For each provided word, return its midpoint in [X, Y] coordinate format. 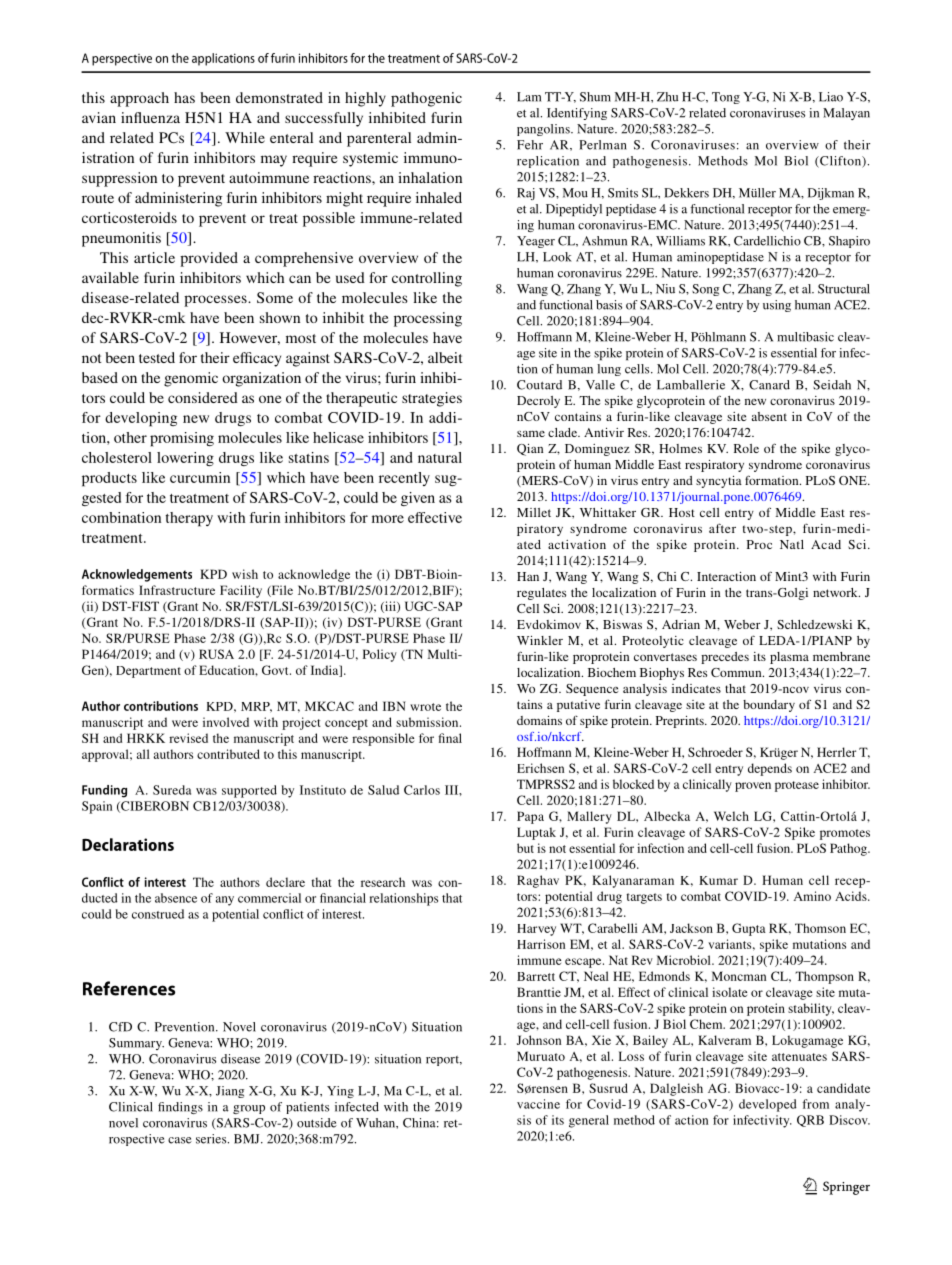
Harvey [536, 930]
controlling [427, 279]
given [418, 499]
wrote [425, 707]
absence [176, 898]
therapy [189, 519]
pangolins [544, 130]
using [777, 306]
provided [209, 259]
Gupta [749, 929]
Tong [726, 98]
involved [226, 722]
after [722, 528]
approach [139, 99]
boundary [769, 706]
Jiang [230, 1092]
